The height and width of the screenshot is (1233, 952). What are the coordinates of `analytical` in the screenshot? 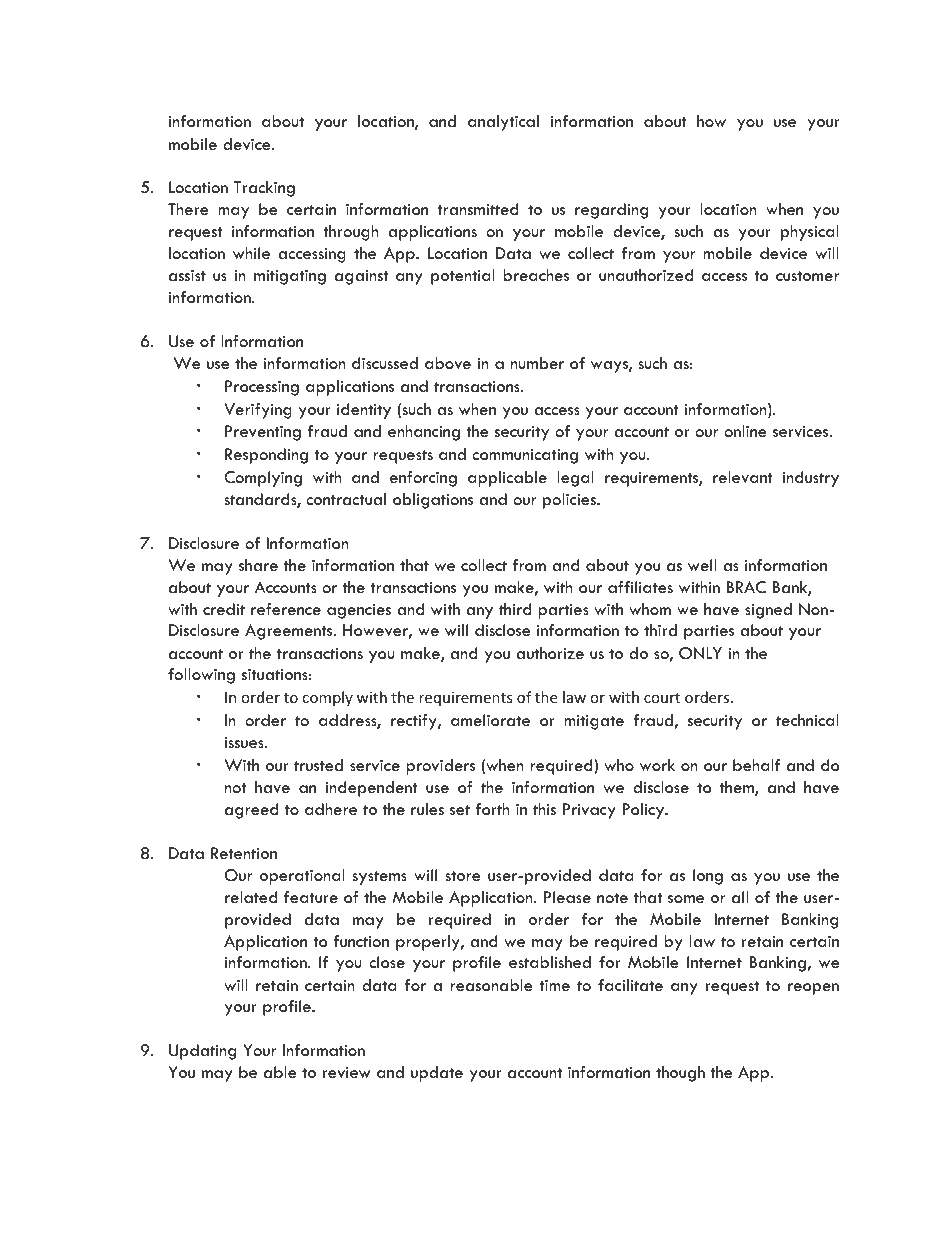 It's located at (503, 123).
